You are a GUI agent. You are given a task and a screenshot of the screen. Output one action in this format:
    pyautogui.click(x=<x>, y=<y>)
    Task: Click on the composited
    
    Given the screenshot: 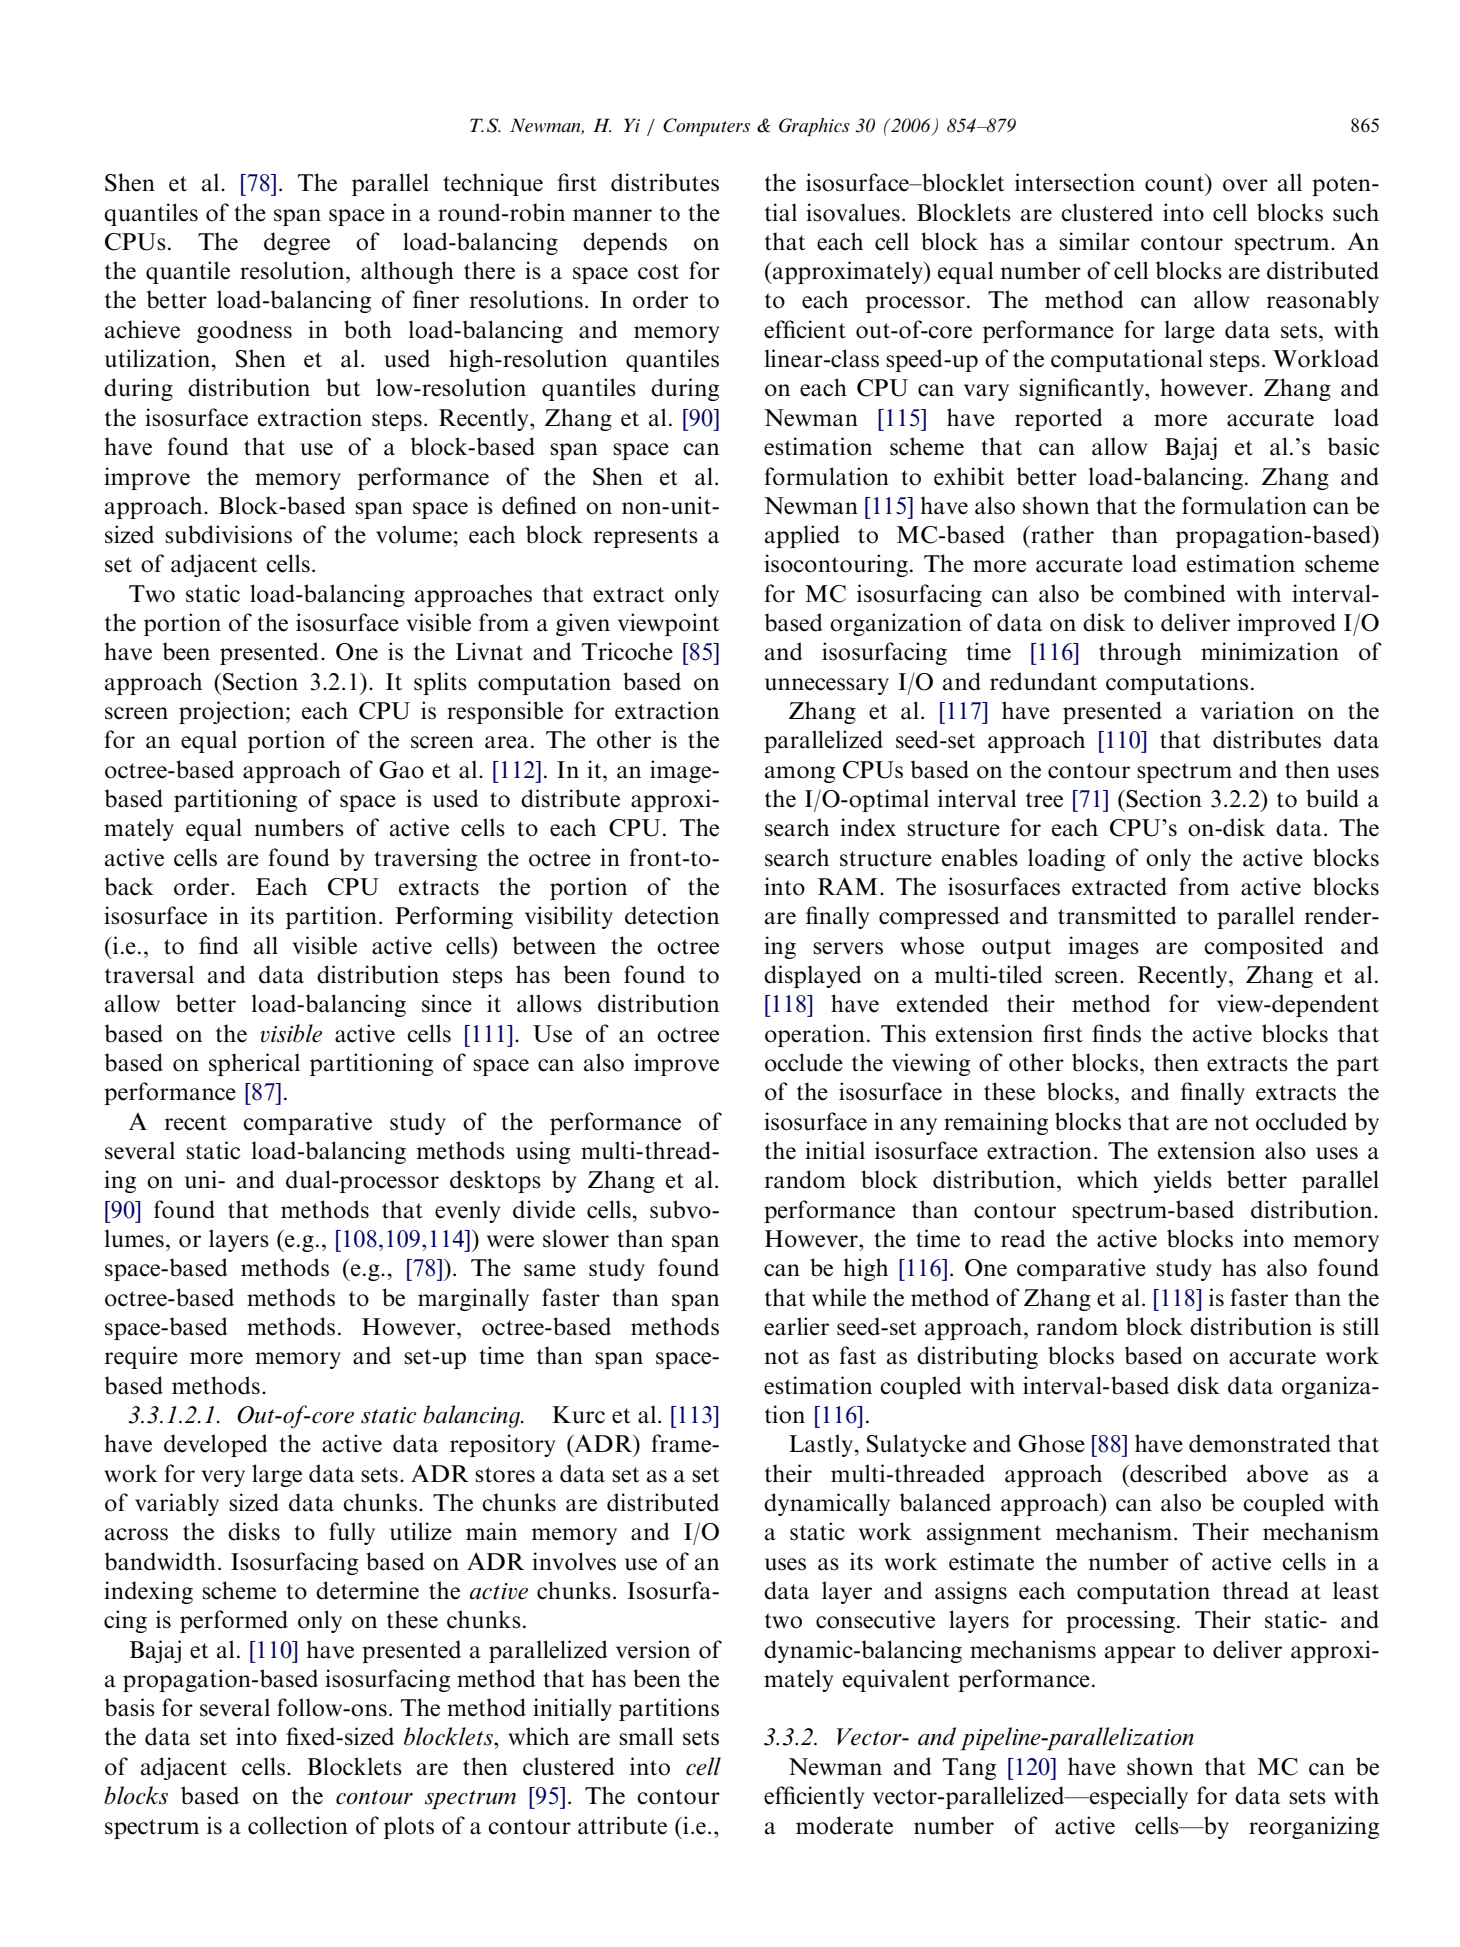 What is the action you would take?
    pyautogui.click(x=1264, y=947)
